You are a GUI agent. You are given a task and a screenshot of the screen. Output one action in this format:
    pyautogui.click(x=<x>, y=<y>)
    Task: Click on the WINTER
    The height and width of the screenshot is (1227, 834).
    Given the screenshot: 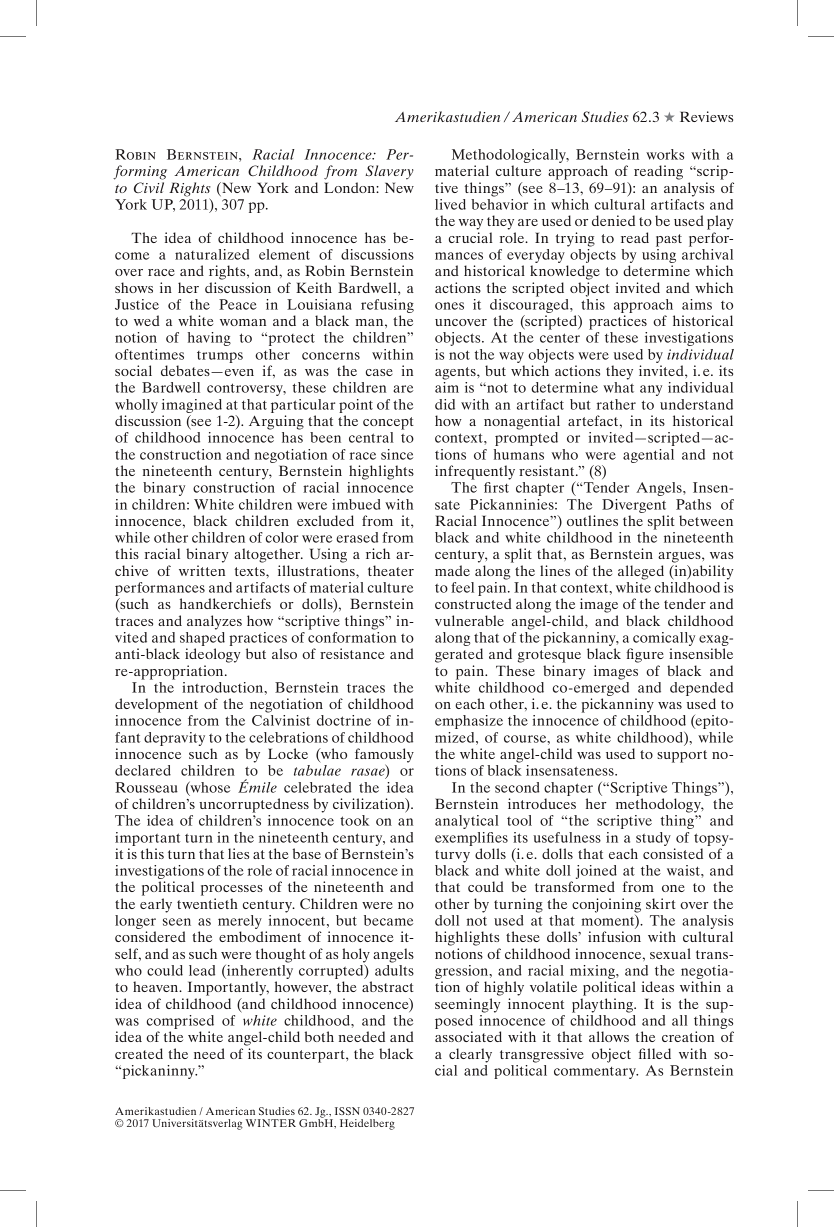 What is the action you would take?
    pyautogui.click(x=271, y=1123)
